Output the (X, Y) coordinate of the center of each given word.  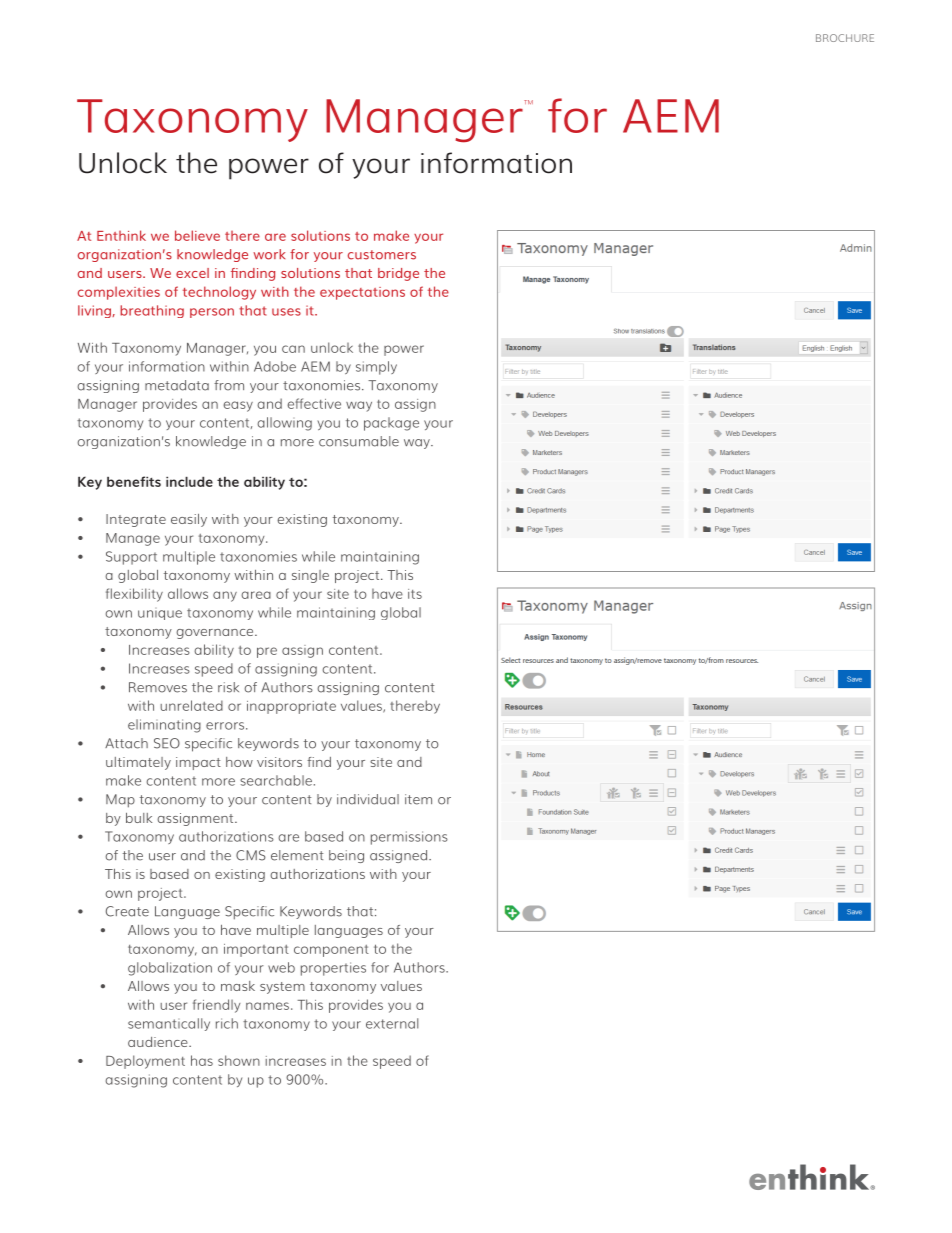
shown (239, 1060)
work (269, 254)
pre (267, 652)
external (392, 1023)
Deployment (145, 1062)
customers (382, 255)
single (310, 576)
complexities (119, 293)
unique (160, 615)
